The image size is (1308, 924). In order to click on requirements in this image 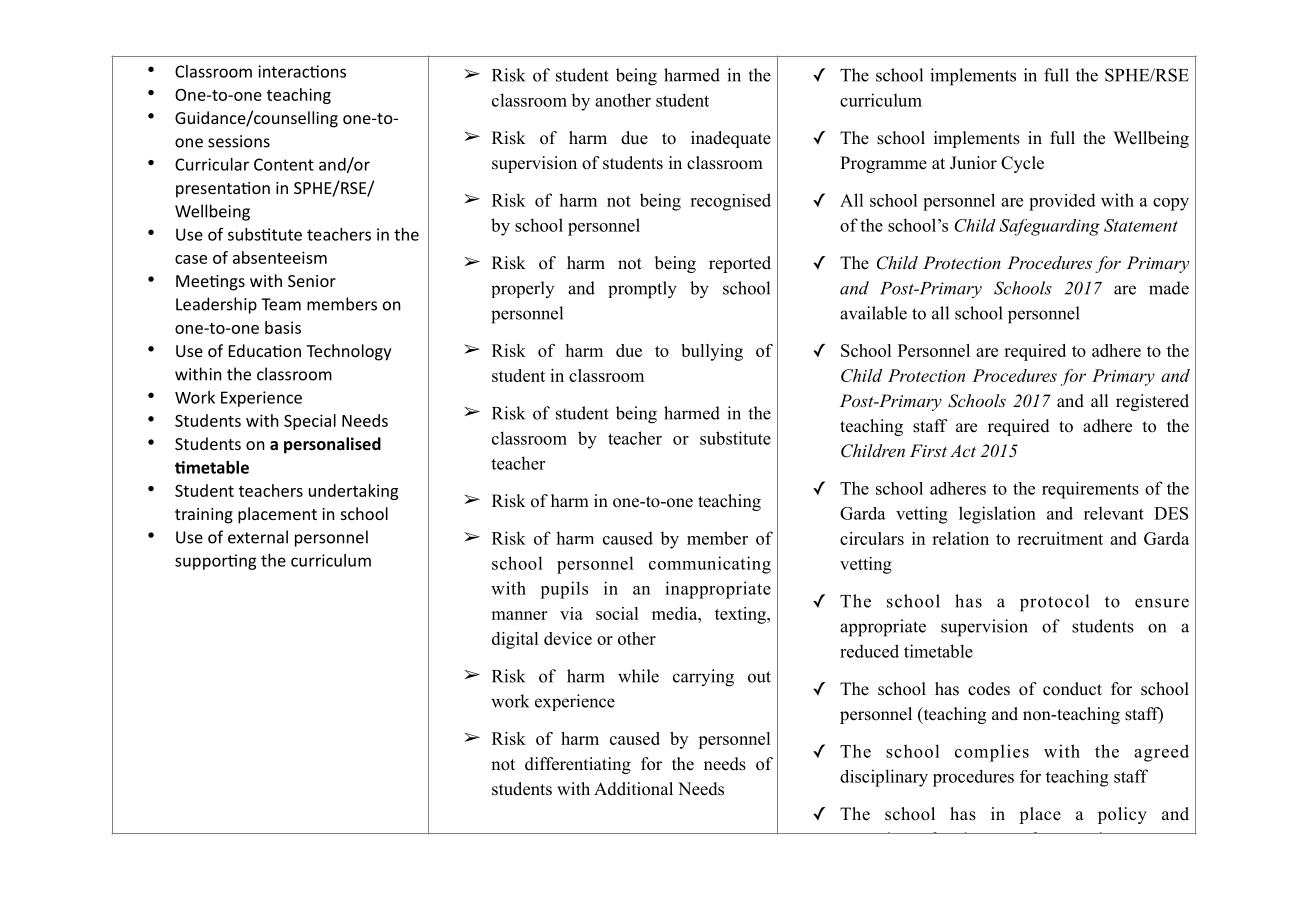, I will do `click(1090, 490)`.
